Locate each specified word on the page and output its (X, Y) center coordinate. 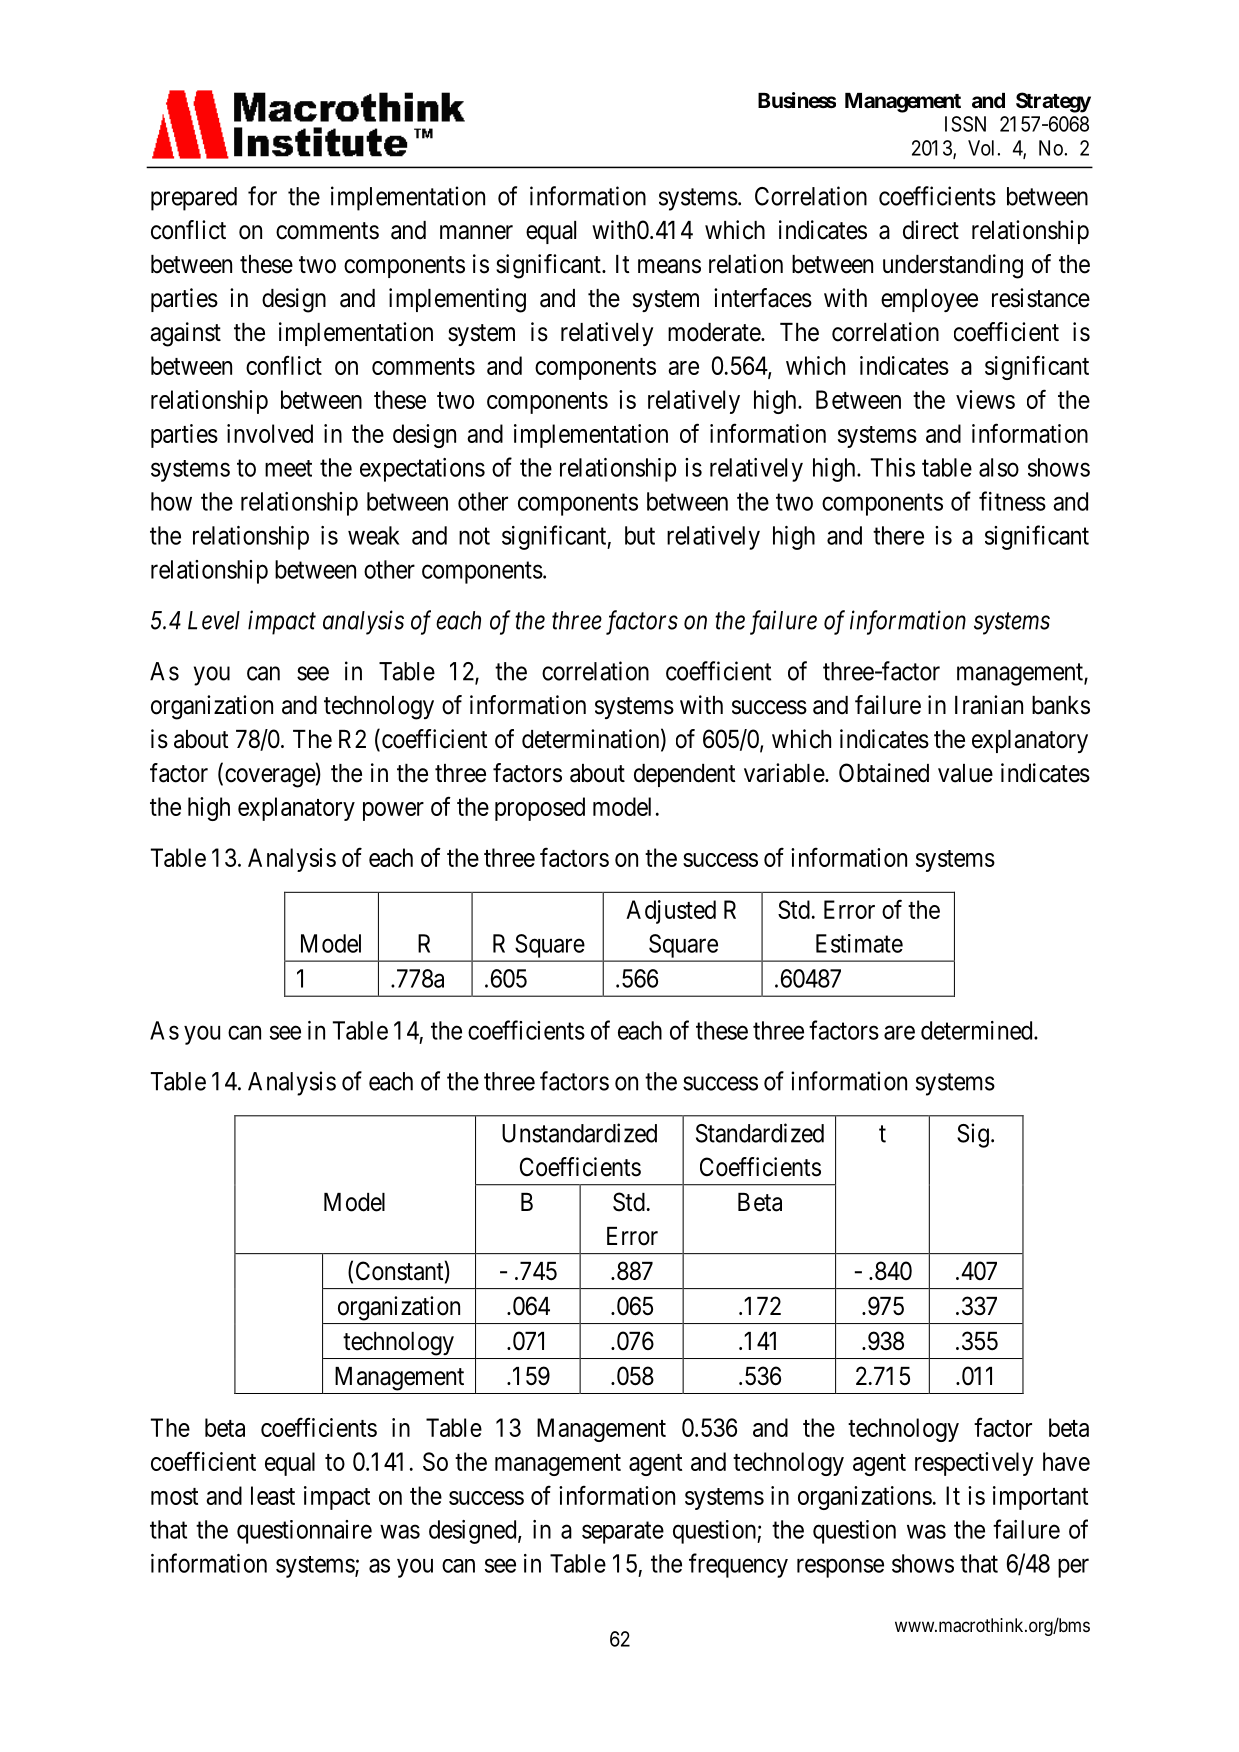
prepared (194, 199)
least (273, 1495)
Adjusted (671, 912)
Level (214, 620)
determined (978, 1030)
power (393, 811)
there (898, 535)
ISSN (965, 124)
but (640, 535)
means (669, 266)
